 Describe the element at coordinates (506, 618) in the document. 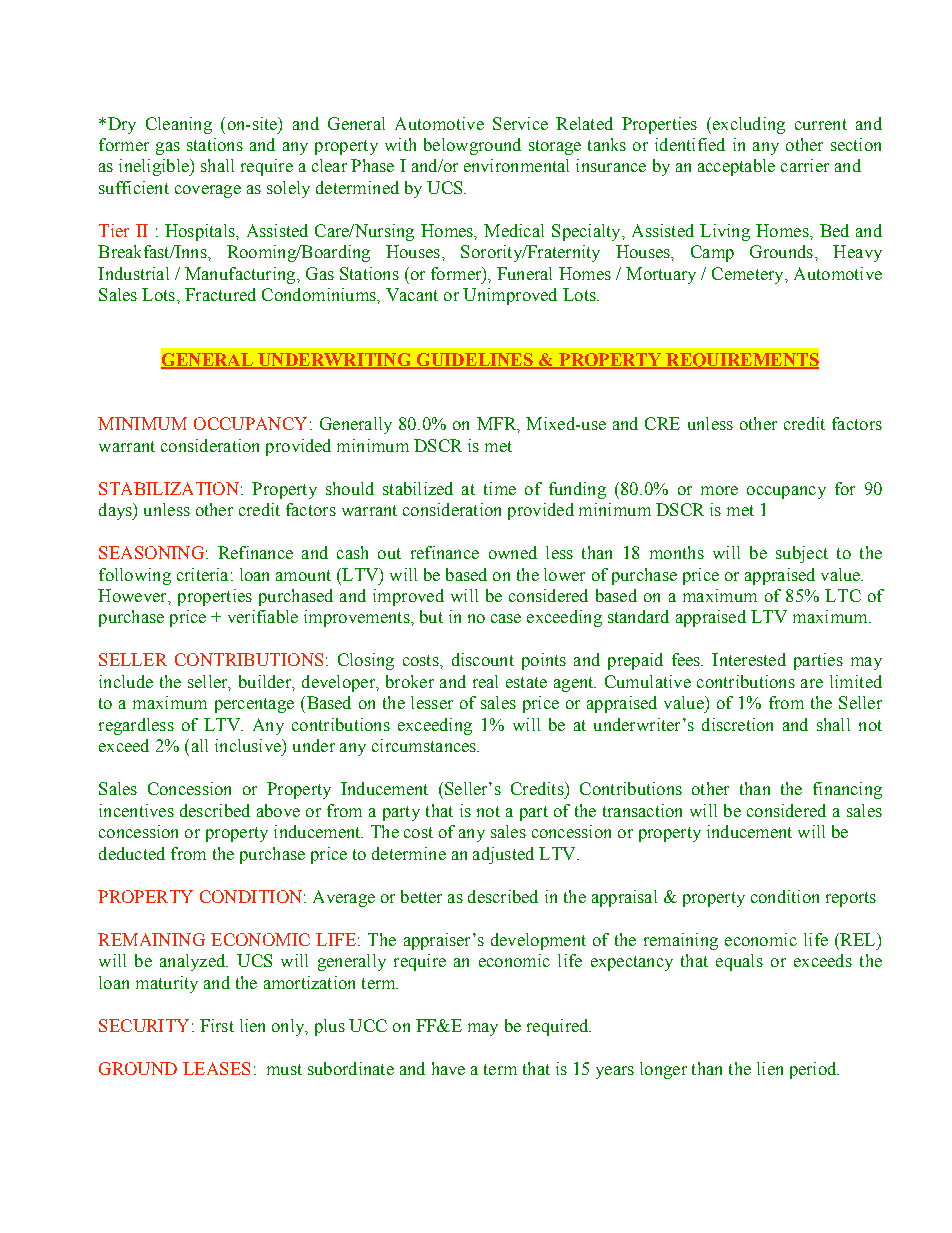

I see `case` at that location.
